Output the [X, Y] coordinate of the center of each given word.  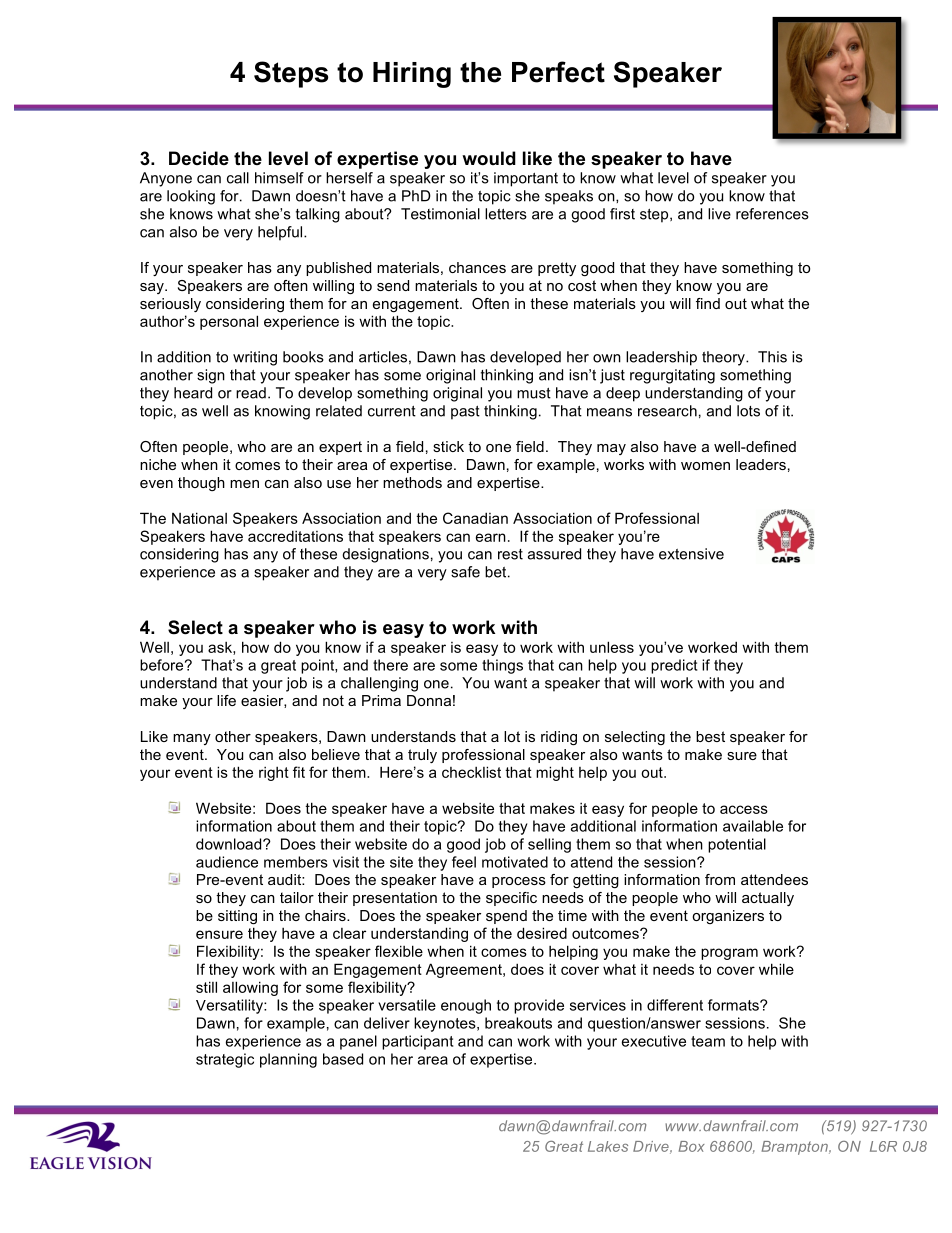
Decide [199, 158]
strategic [225, 1060]
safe [465, 572]
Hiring [412, 75]
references [772, 214]
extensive [691, 554]
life [226, 700]
